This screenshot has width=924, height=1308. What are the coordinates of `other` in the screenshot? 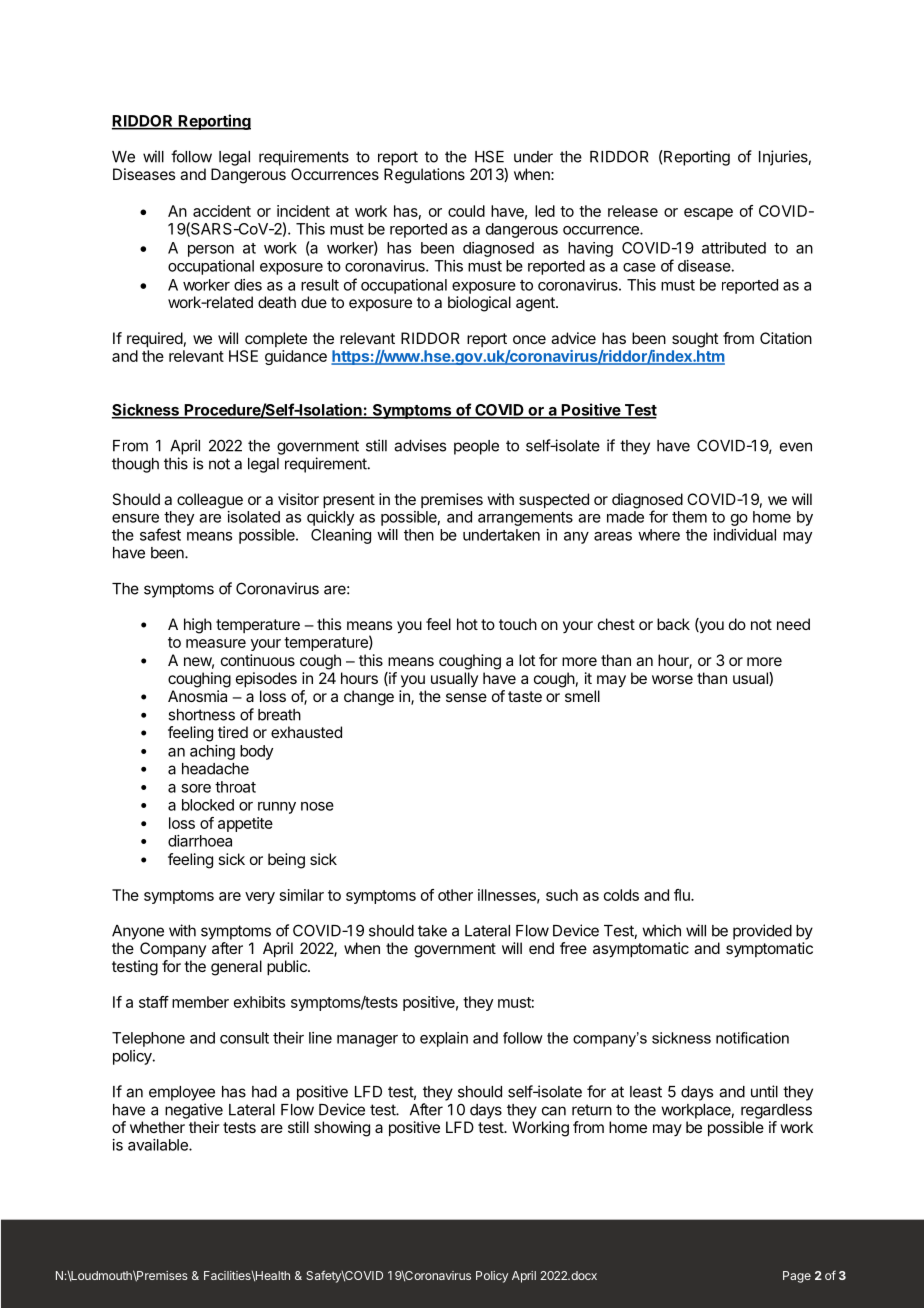 It's located at (455, 895).
